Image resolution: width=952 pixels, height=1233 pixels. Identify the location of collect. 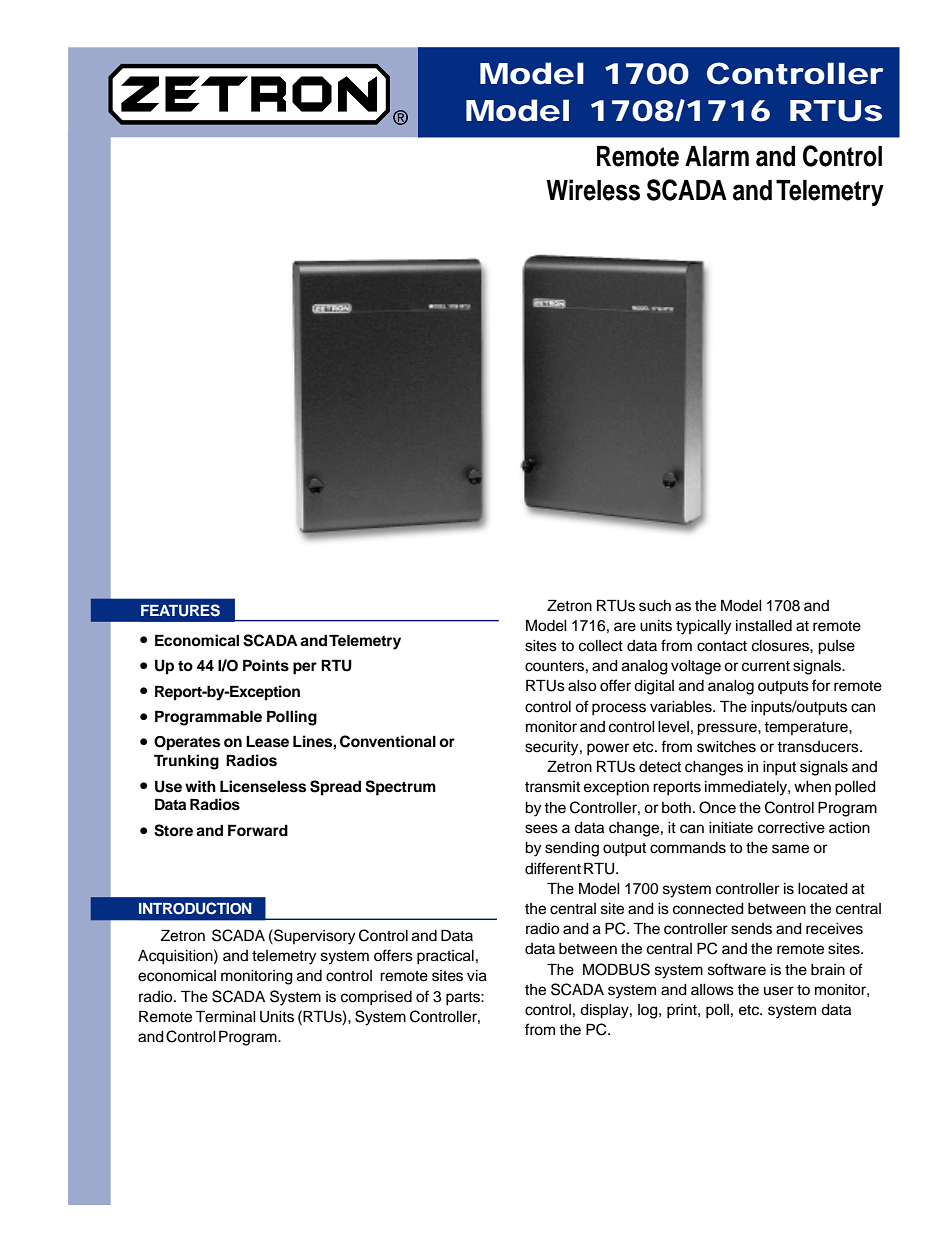
(601, 646).
